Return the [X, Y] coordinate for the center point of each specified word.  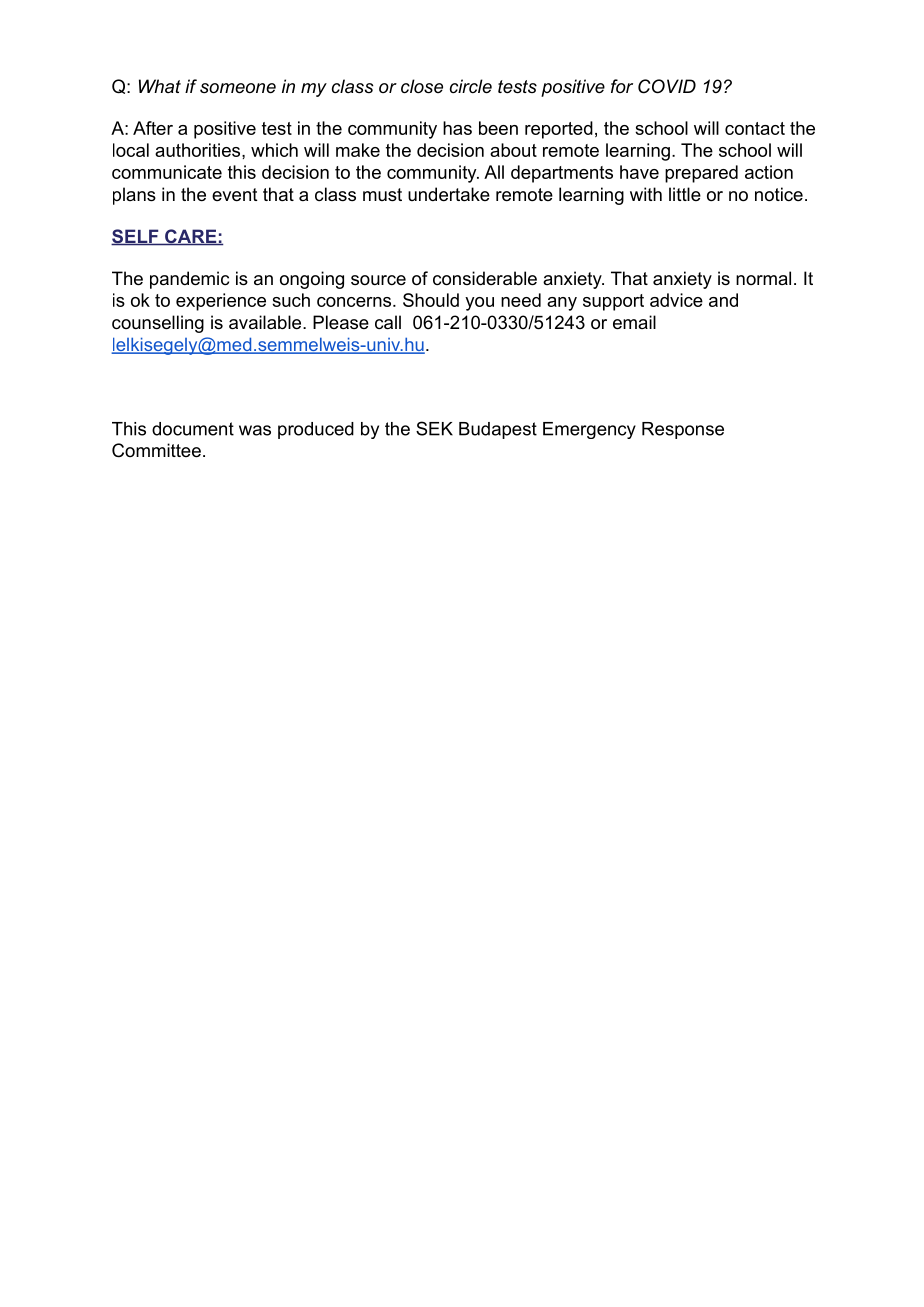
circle [471, 86]
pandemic [189, 280]
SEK [434, 428]
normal [763, 278]
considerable [485, 278]
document [193, 429]
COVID [667, 86]
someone [238, 88]
